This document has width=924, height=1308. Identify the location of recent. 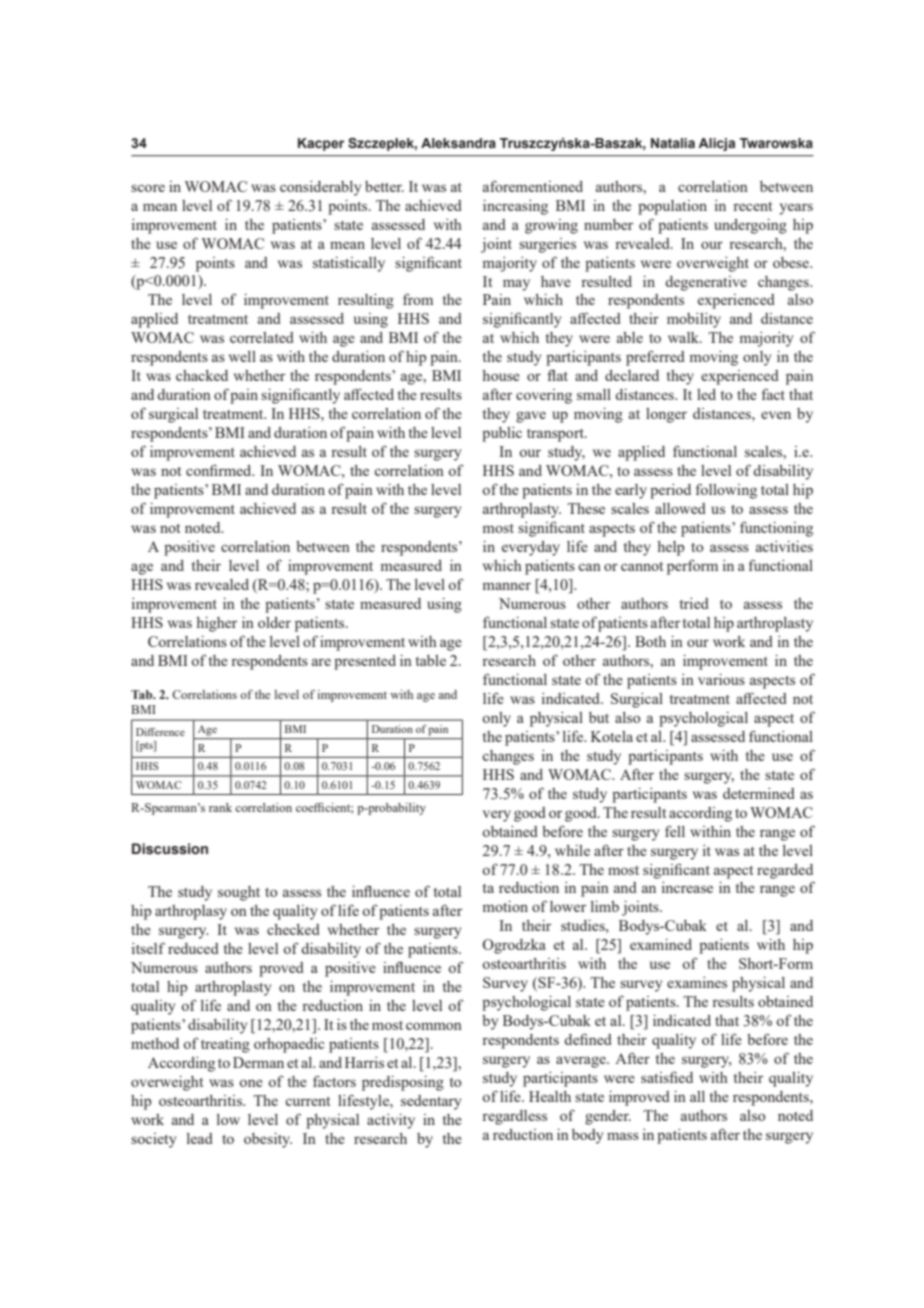
(752, 206).
